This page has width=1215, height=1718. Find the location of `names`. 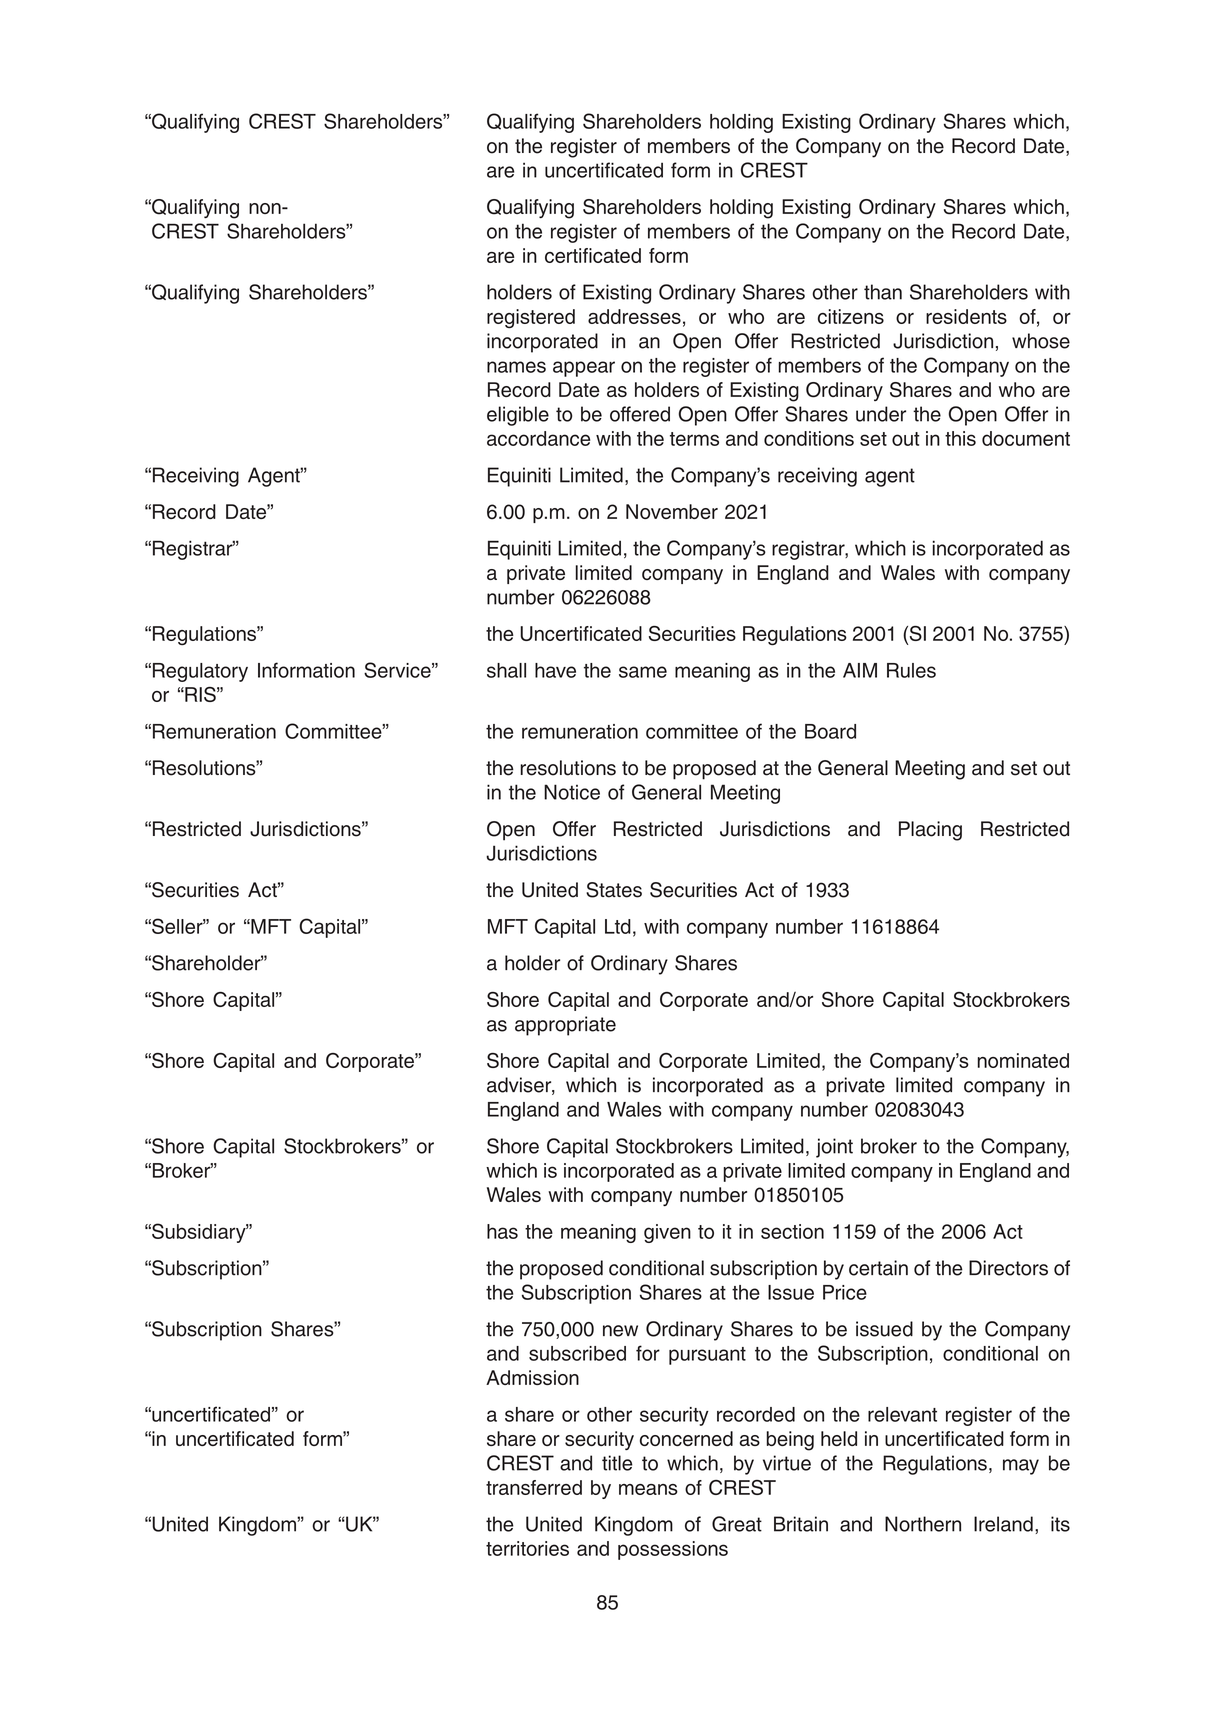

names is located at coordinates (516, 367).
